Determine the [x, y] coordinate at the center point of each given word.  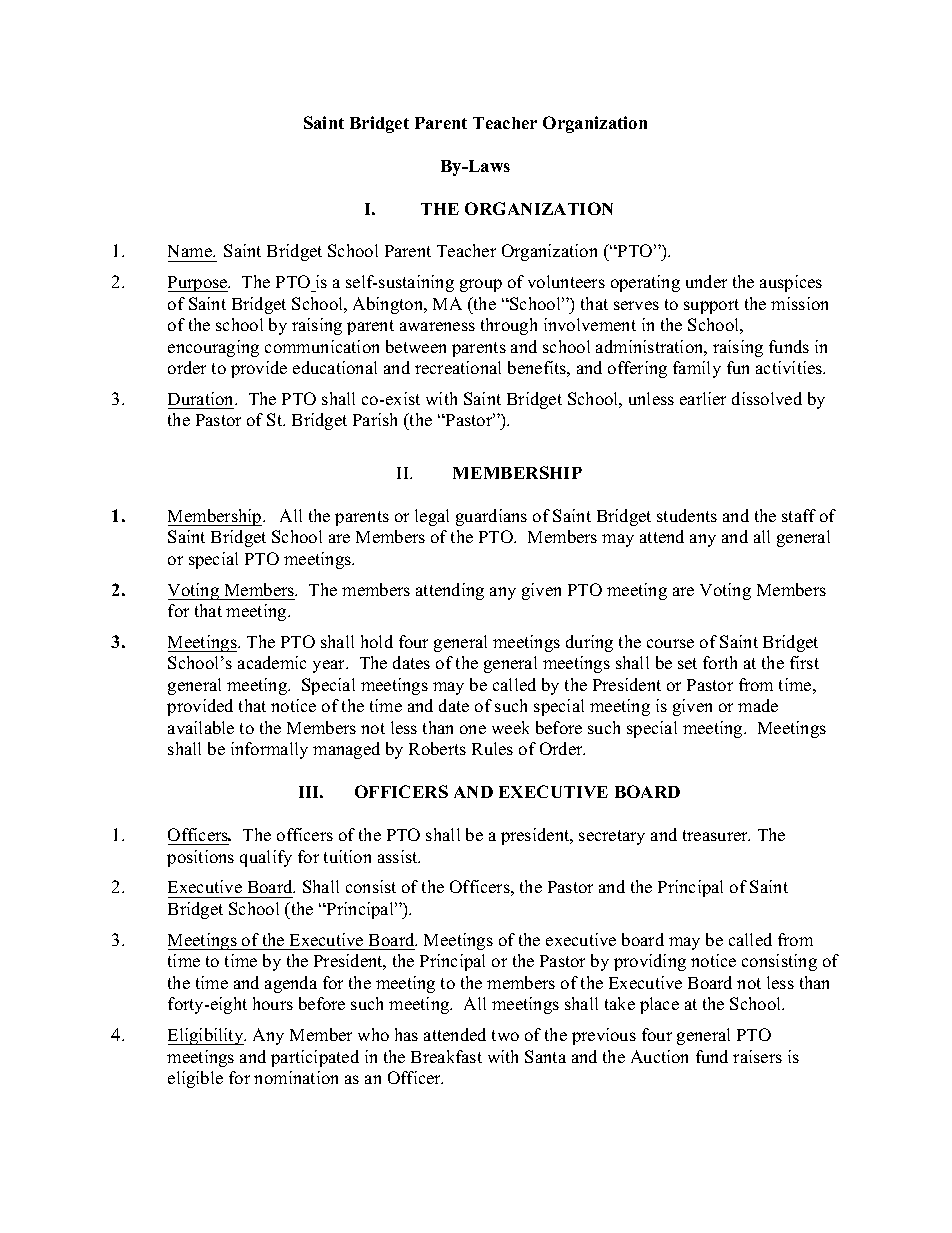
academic [272, 662]
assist [399, 856]
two [505, 1035]
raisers [757, 1056]
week [510, 727]
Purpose [199, 284]
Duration [202, 398]
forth [720, 662]
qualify [266, 858]
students [687, 515]
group [481, 285]
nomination [296, 1077]
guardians [491, 517]
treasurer [716, 835]
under [706, 281]
